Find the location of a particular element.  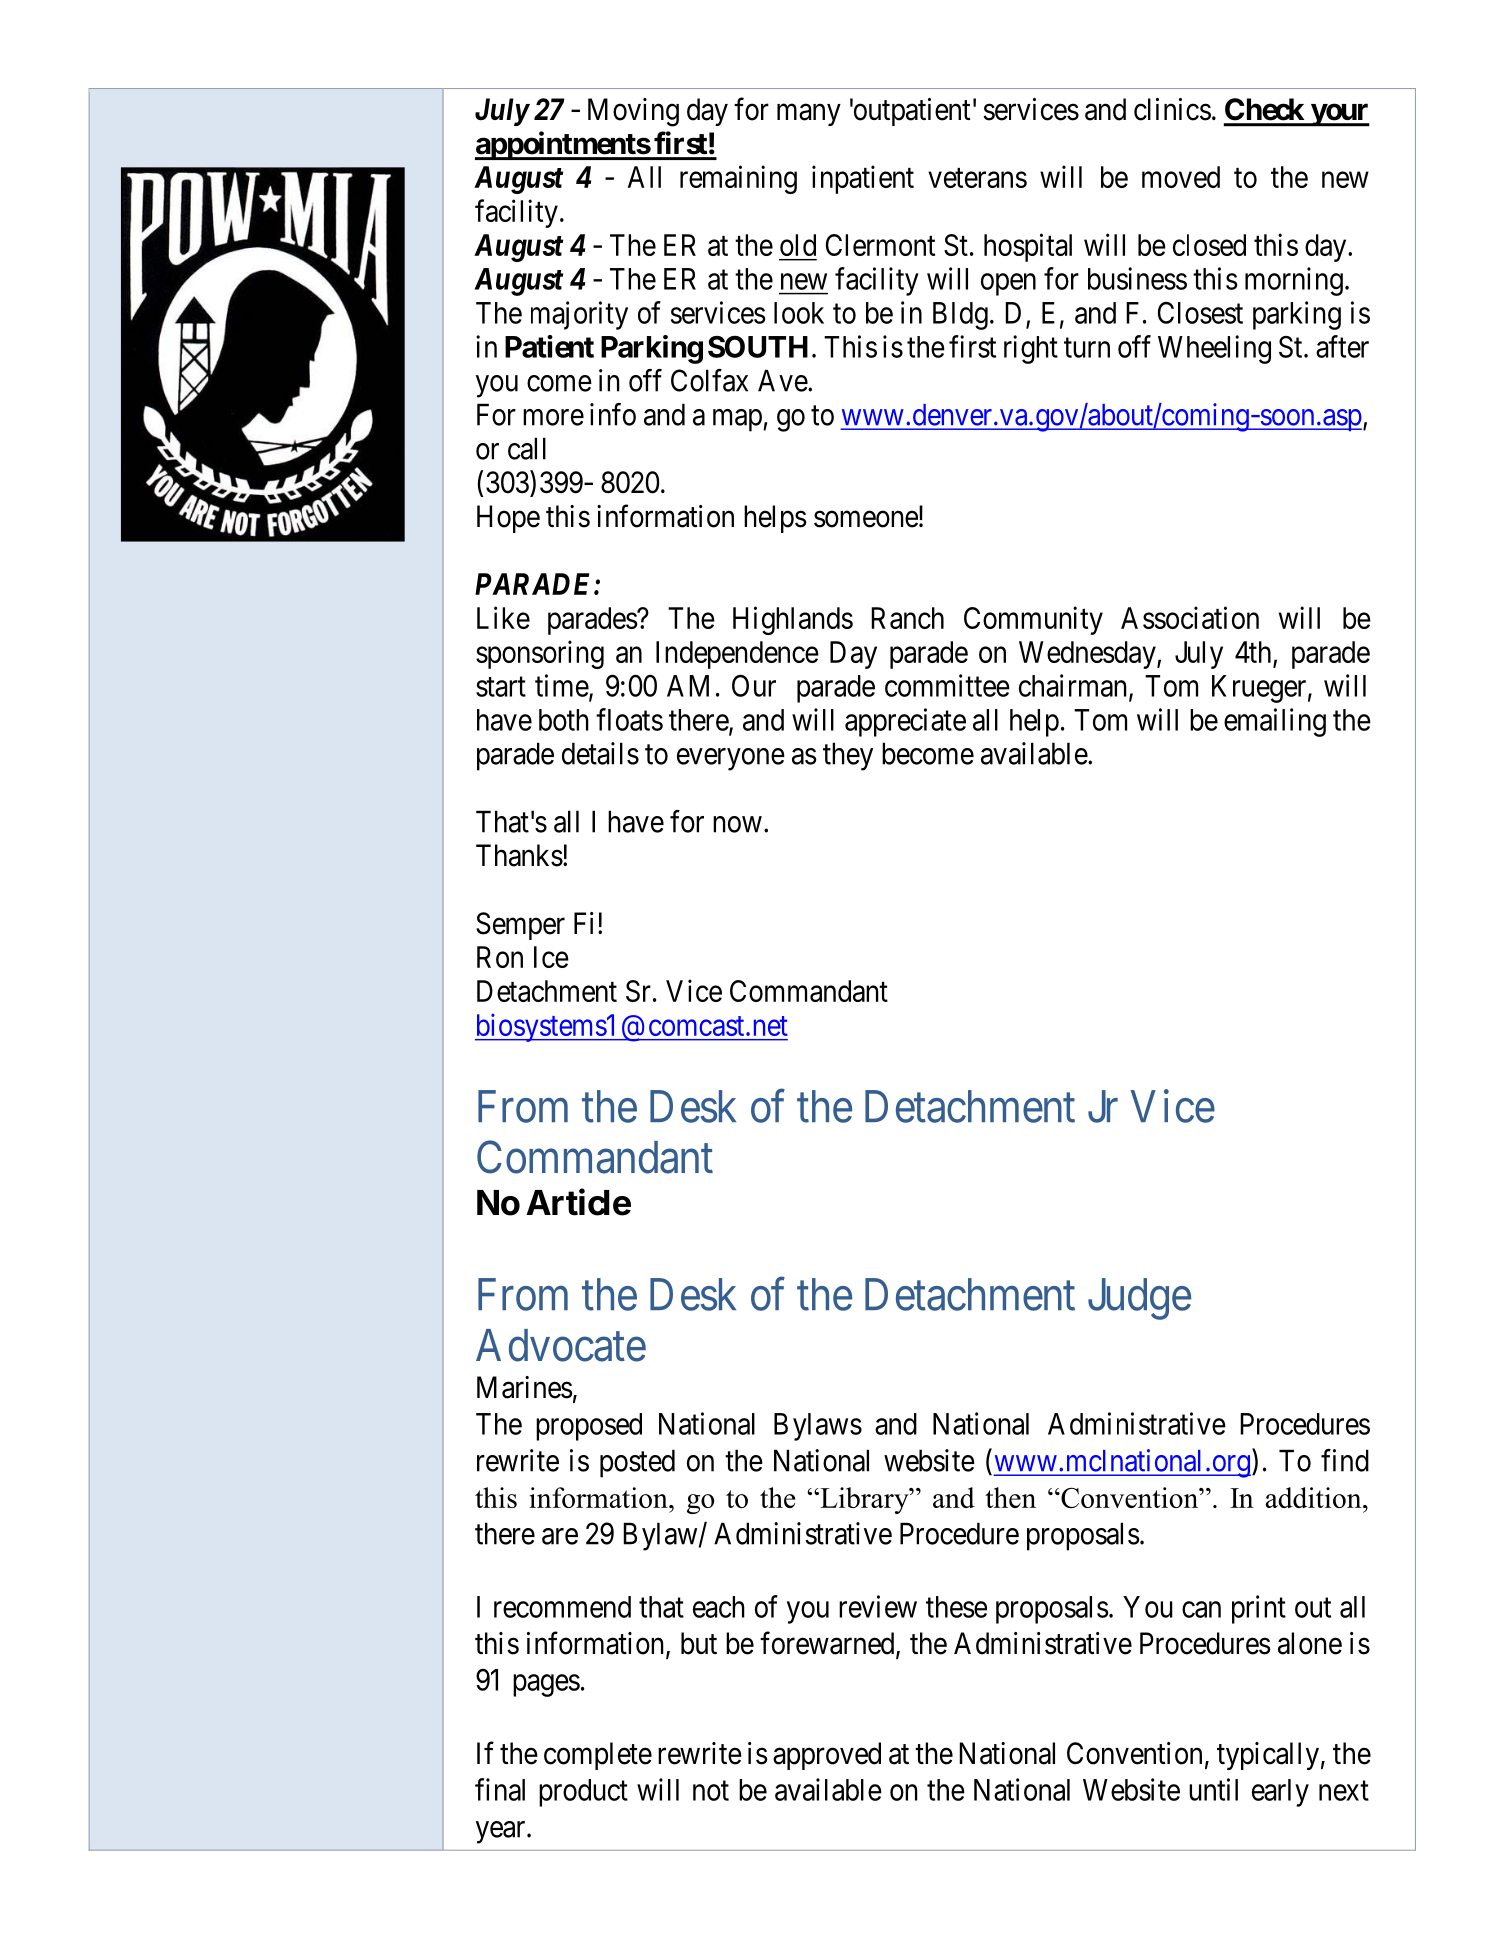

Library is located at coordinates (864, 1500).
